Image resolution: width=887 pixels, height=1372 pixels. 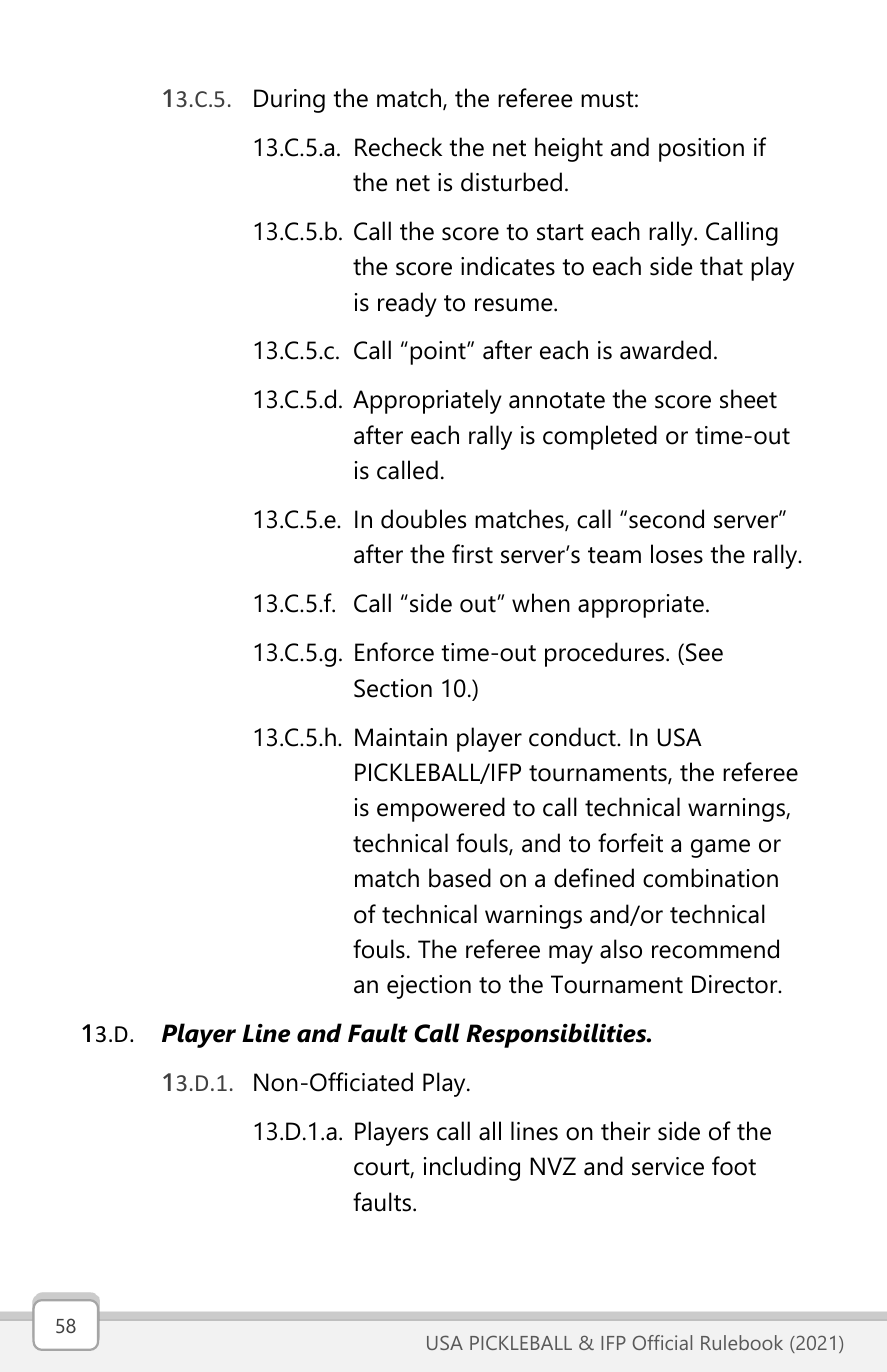 I want to click on disturbed, so click(x=511, y=182).
